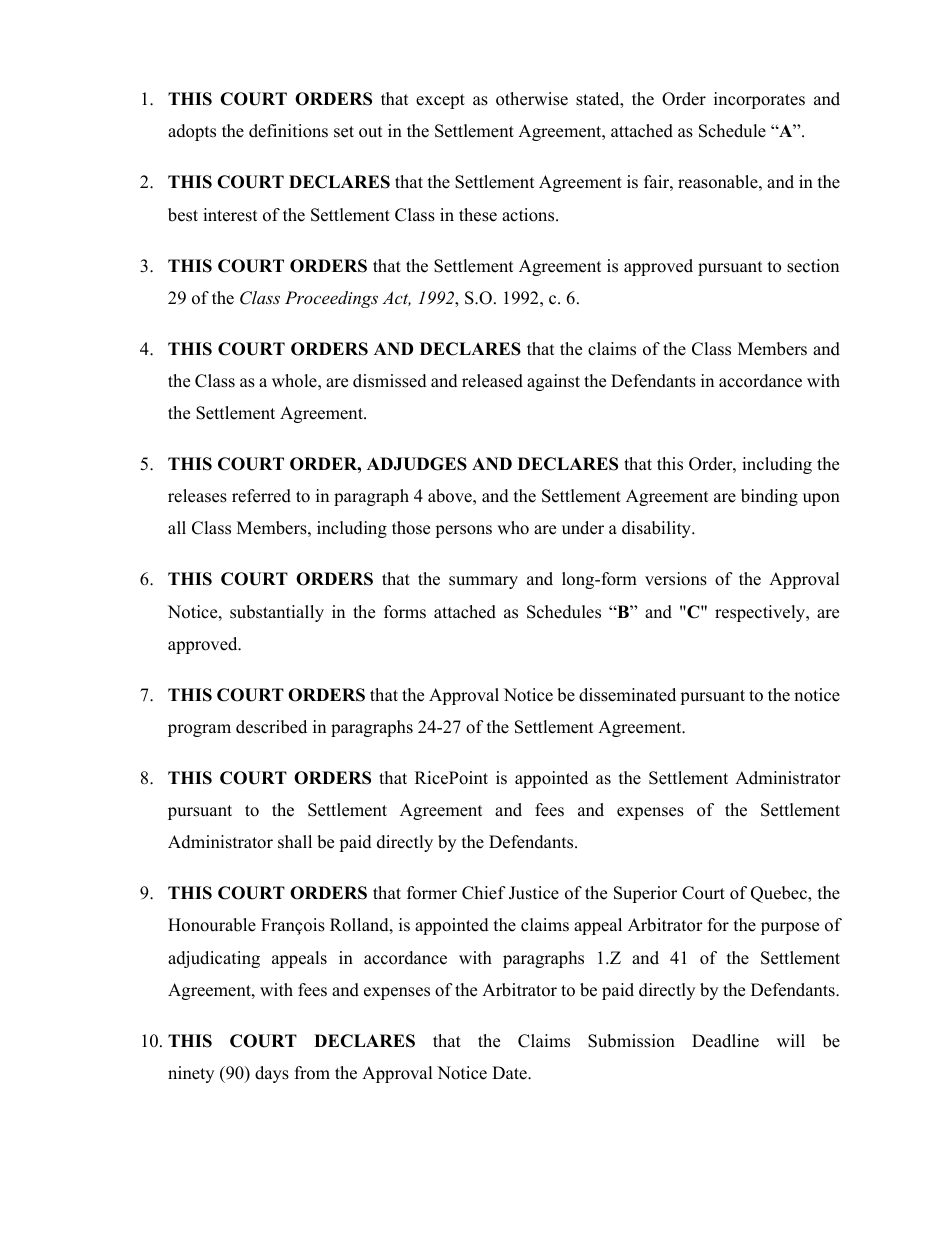 The height and width of the screenshot is (1233, 952). Describe the element at coordinates (761, 613) in the screenshot. I see `respectively` at that location.
